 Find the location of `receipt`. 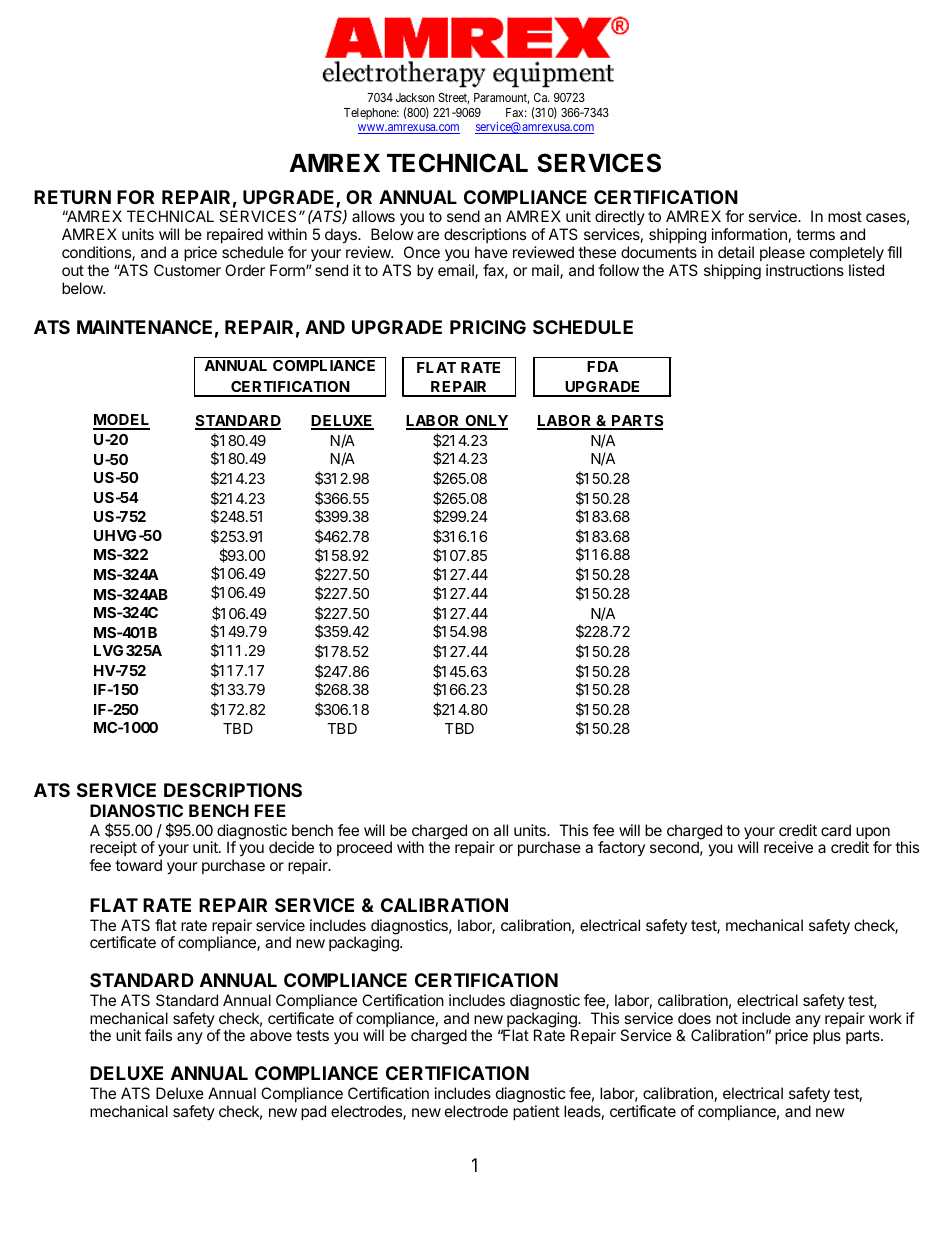

receipt is located at coordinates (113, 850).
